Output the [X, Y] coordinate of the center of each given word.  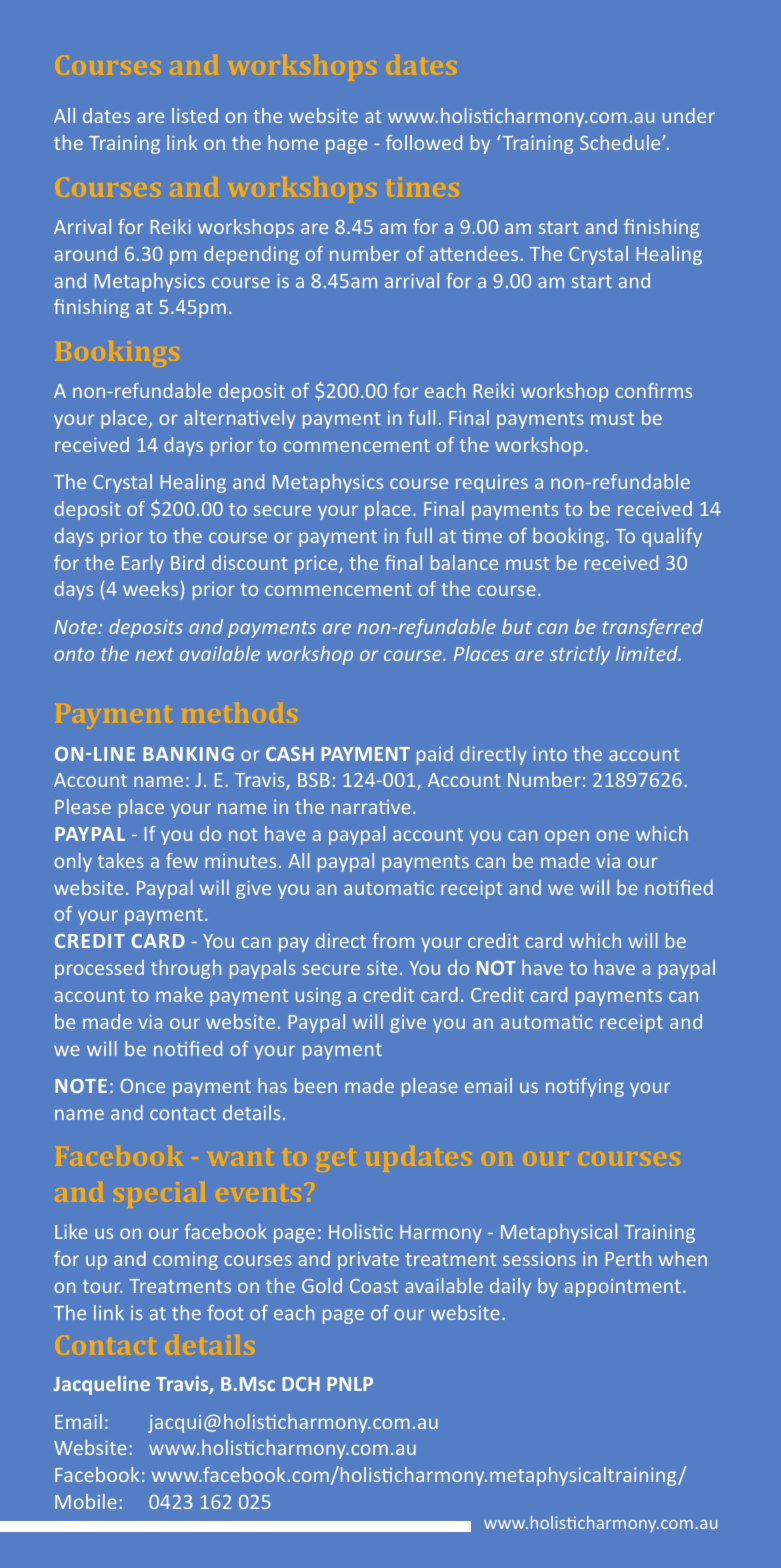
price [317, 564]
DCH [301, 1384]
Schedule [621, 142]
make [179, 994]
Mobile [86, 1501]
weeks [152, 590]
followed [424, 142]
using [318, 997]
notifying [585, 1087]
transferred [652, 628]
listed [195, 115]
